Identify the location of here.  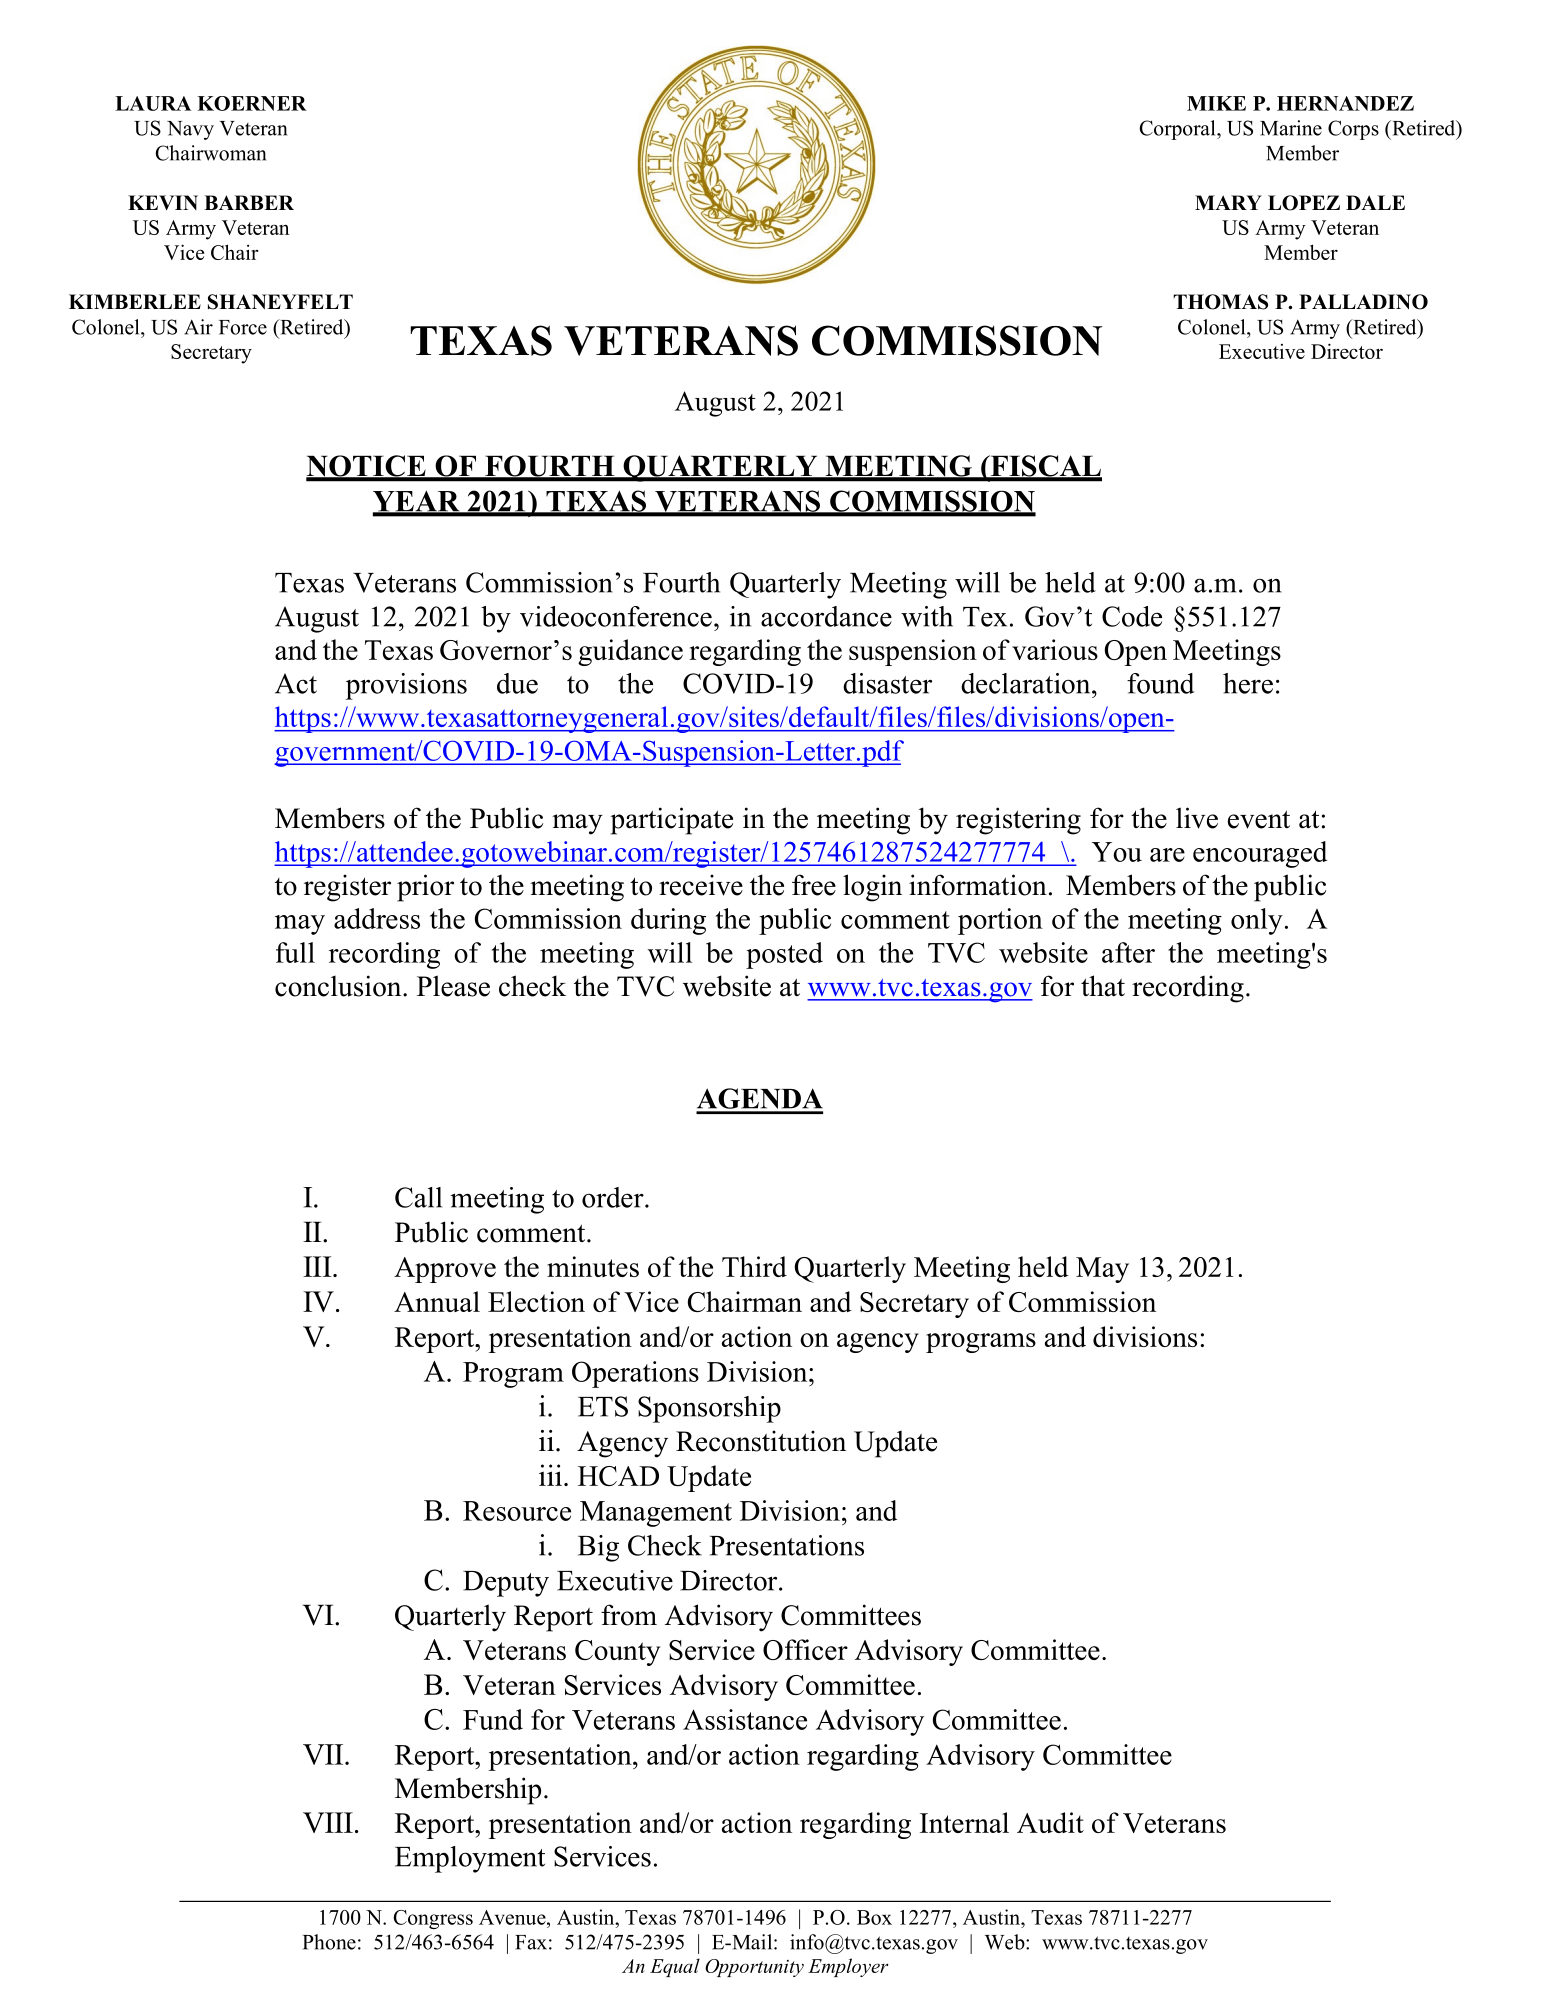
(1248, 683).
